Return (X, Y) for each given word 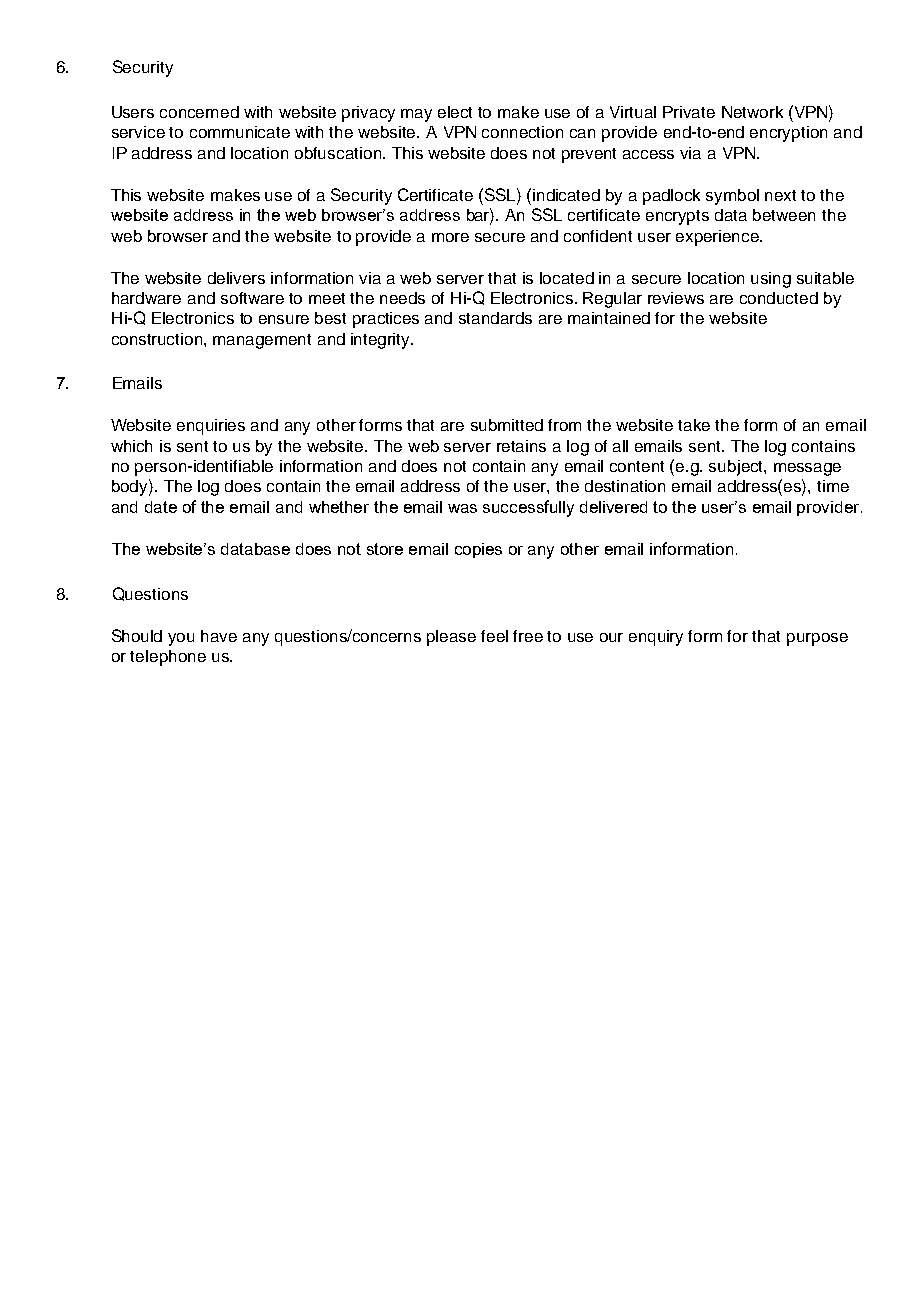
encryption (788, 134)
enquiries (211, 427)
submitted (507, 425)
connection (522, 132)
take (694, 425)
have (219, 636)
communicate (240, 132)
